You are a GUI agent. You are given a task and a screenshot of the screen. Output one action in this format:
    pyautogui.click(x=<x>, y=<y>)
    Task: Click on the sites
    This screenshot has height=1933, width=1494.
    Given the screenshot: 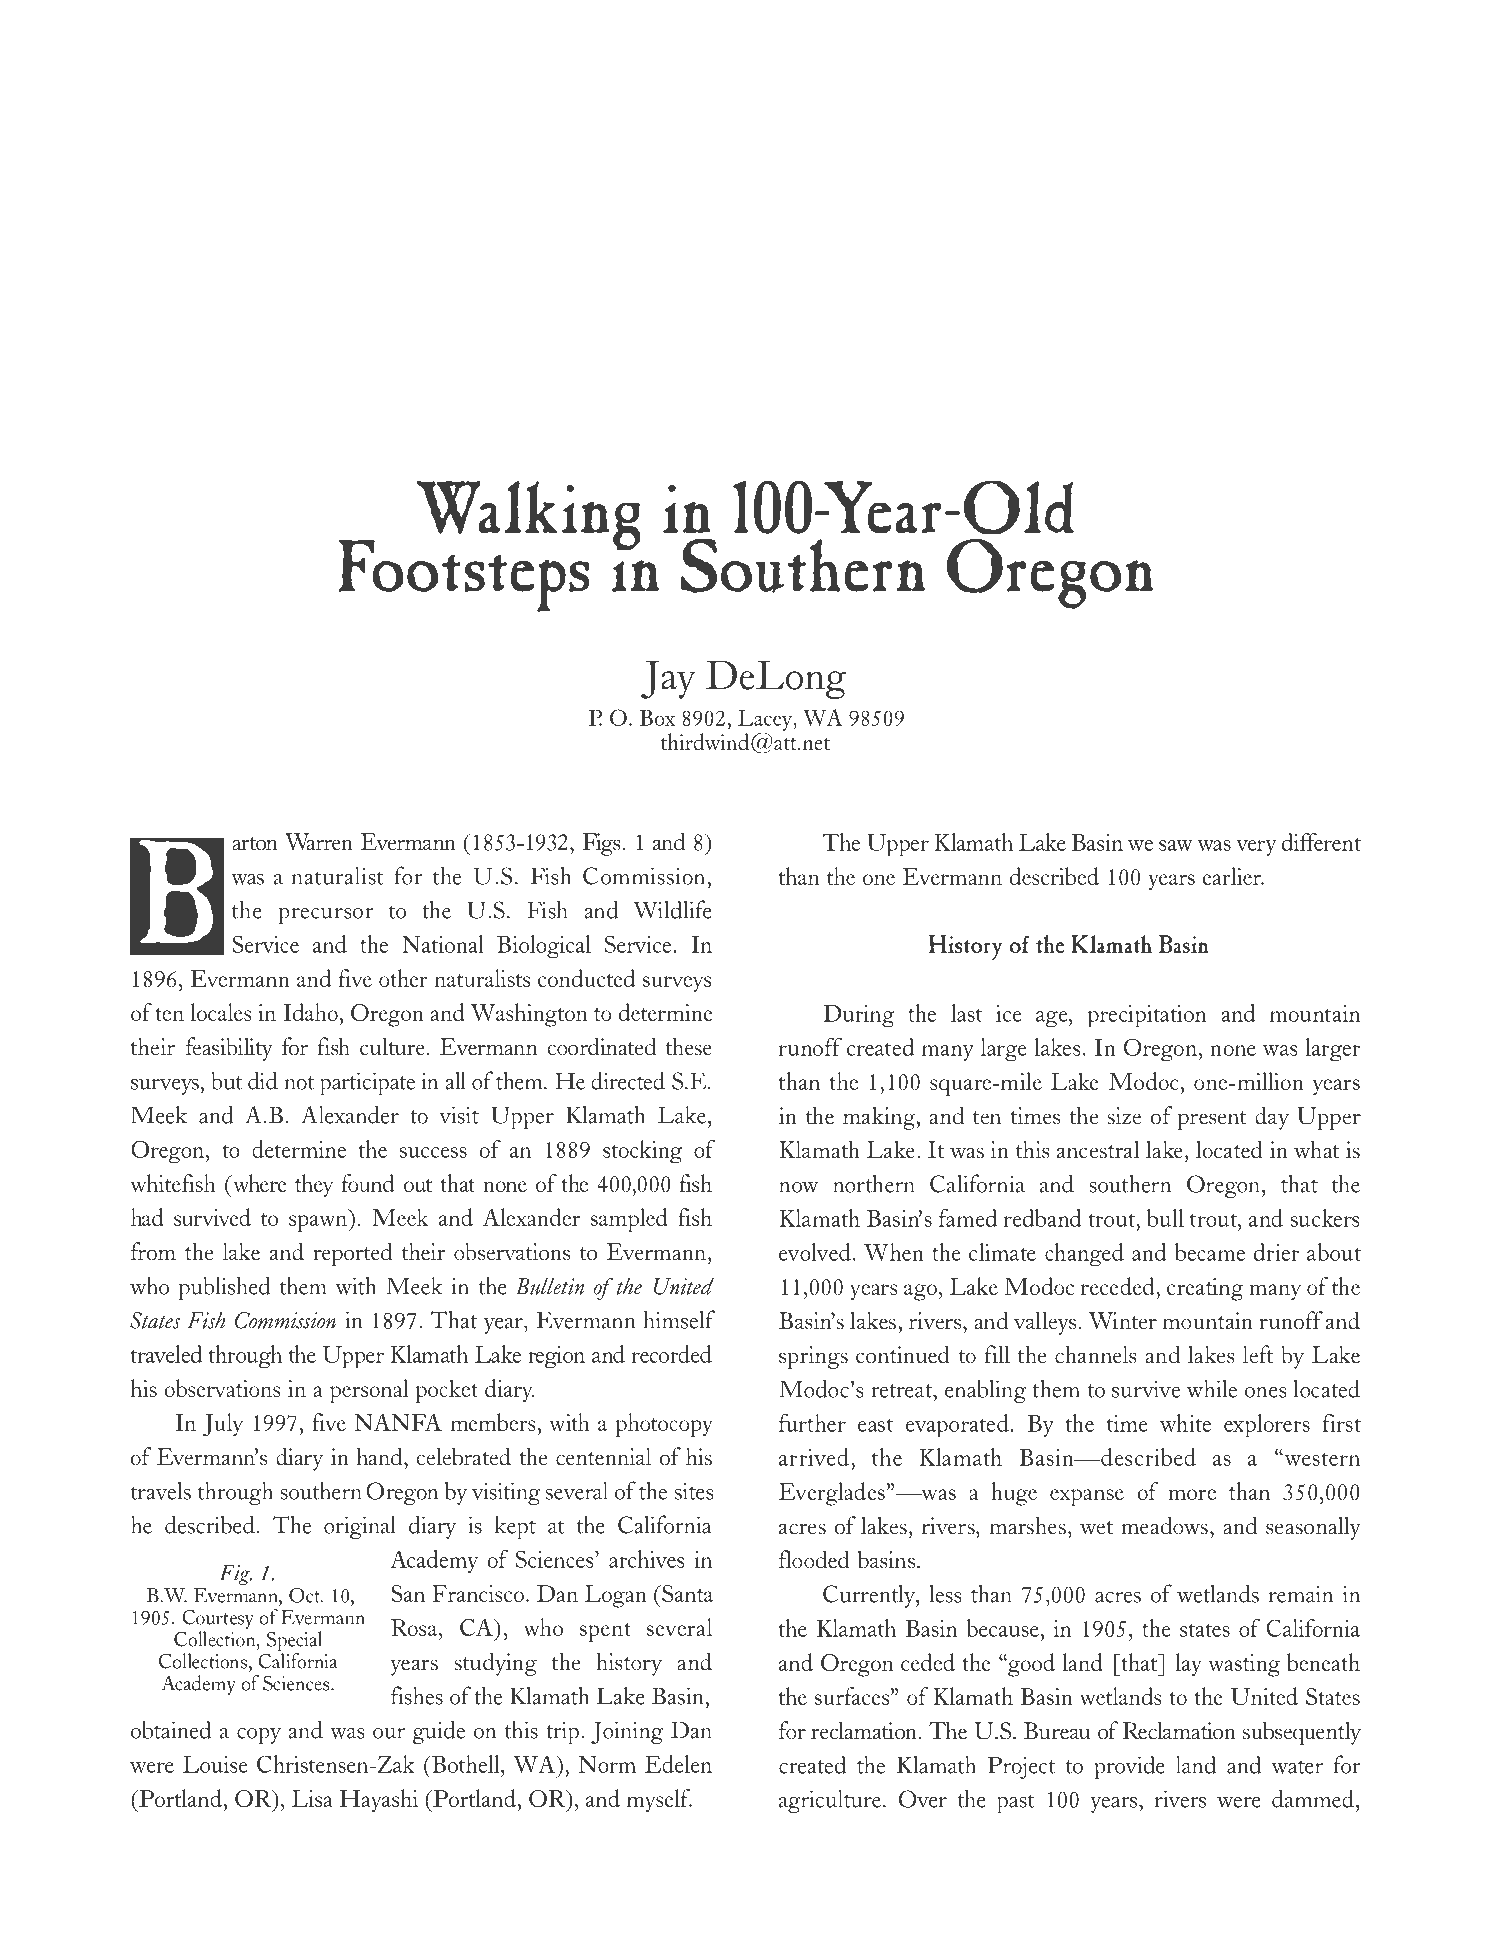 What is the action you would take?
    pyautogui.click(x=694, y=1491)
